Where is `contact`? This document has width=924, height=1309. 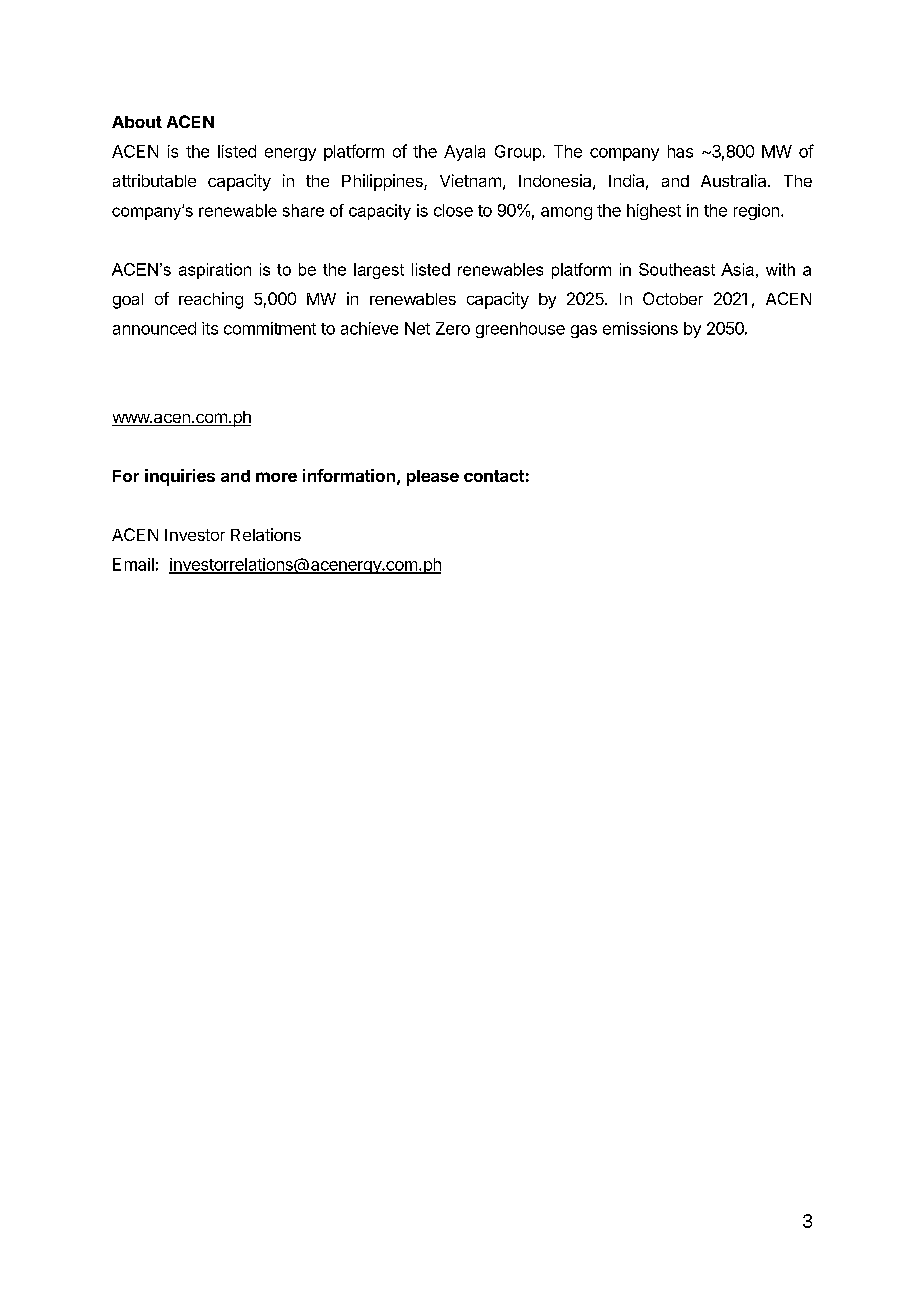
contact is located at coordinates (494, 476).
